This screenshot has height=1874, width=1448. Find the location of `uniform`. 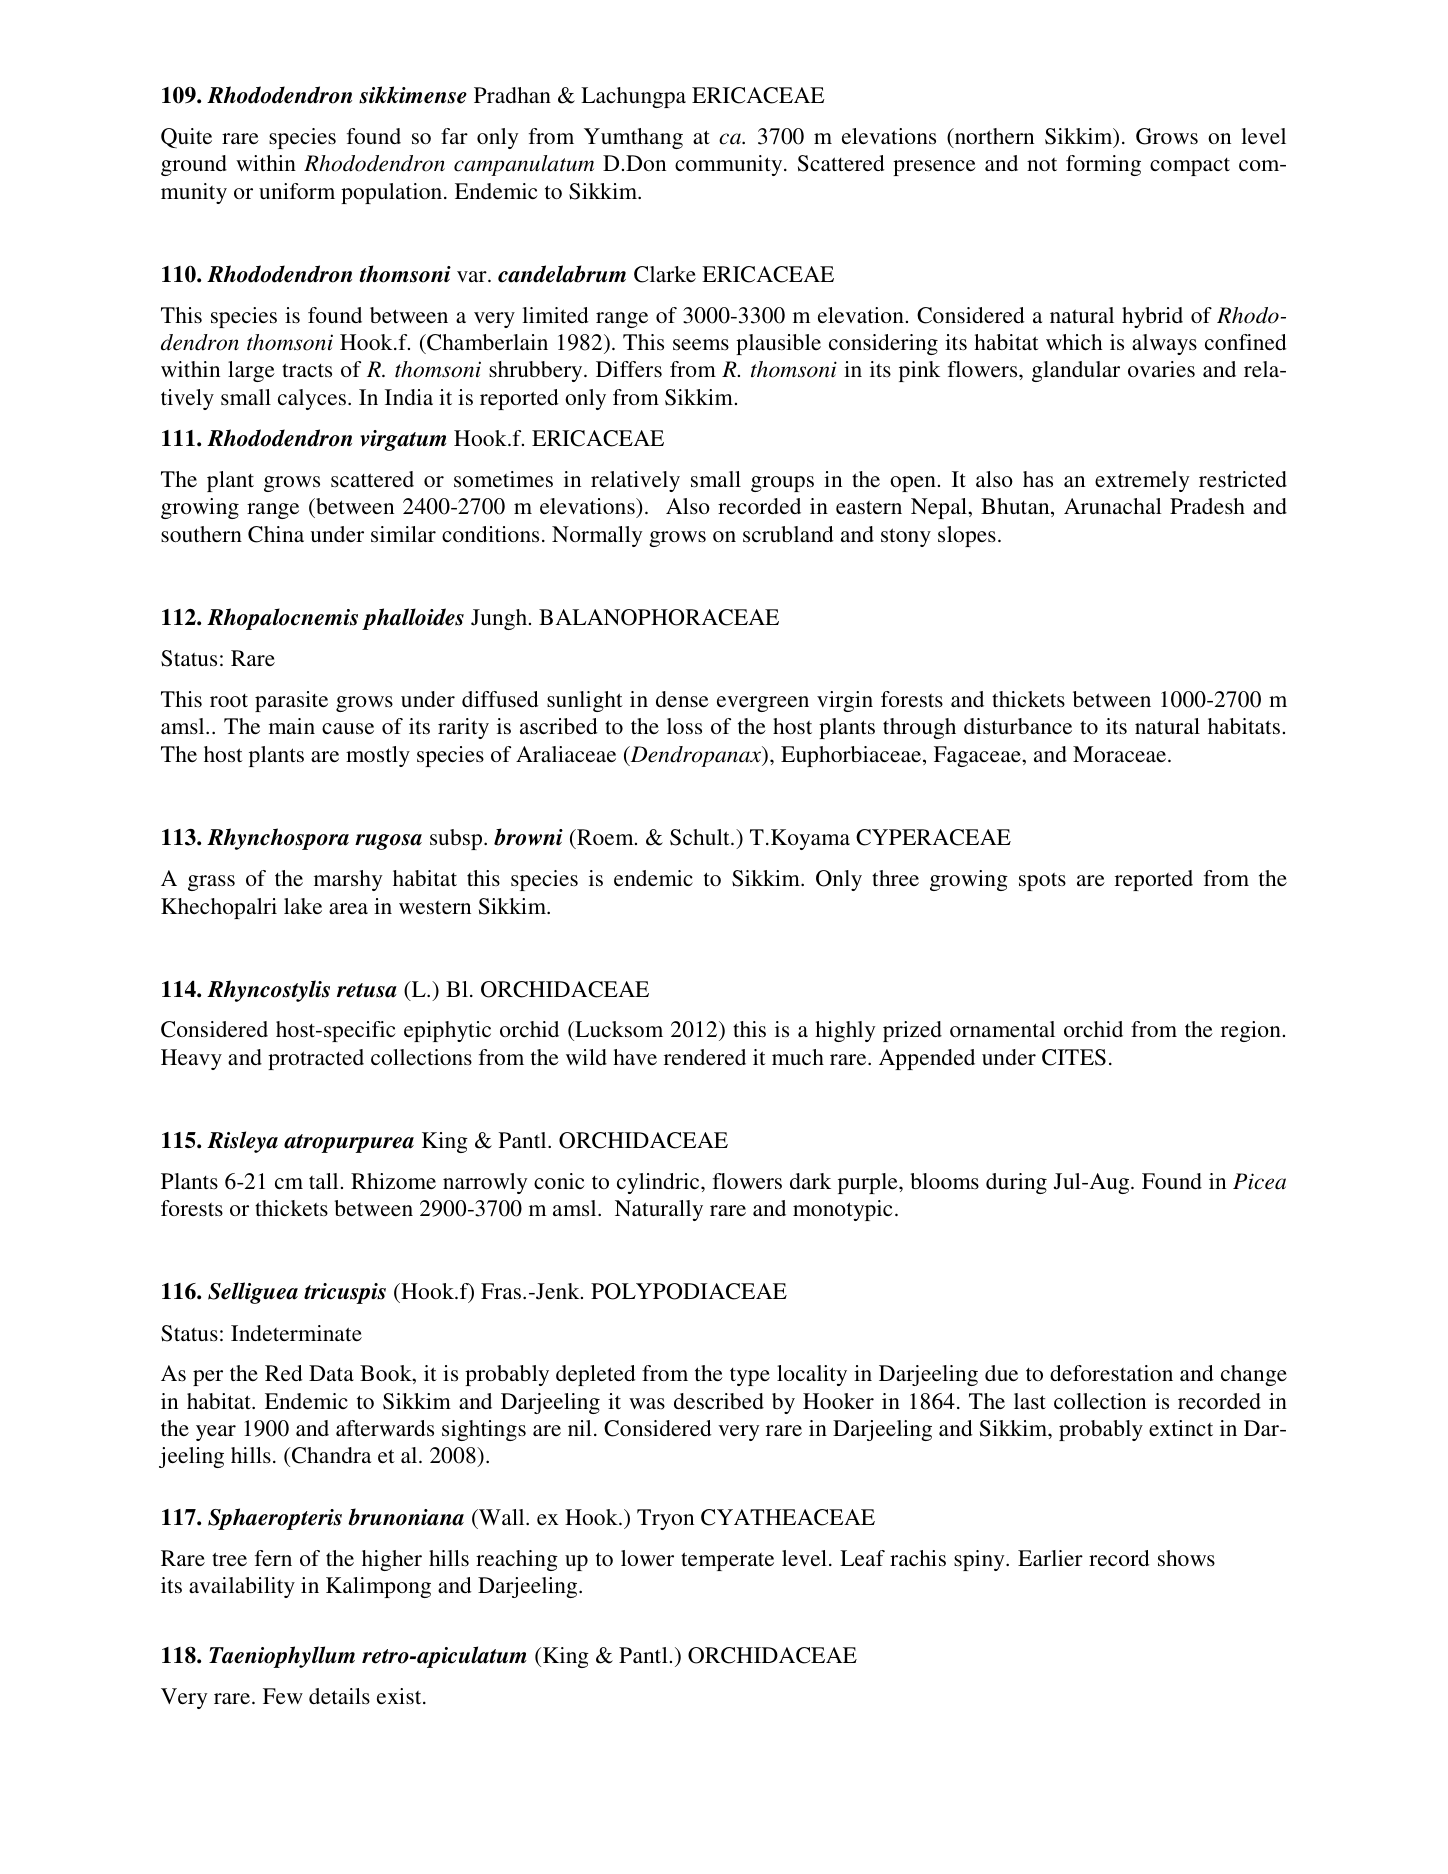

uniform is located at coordinates (297, 191).
